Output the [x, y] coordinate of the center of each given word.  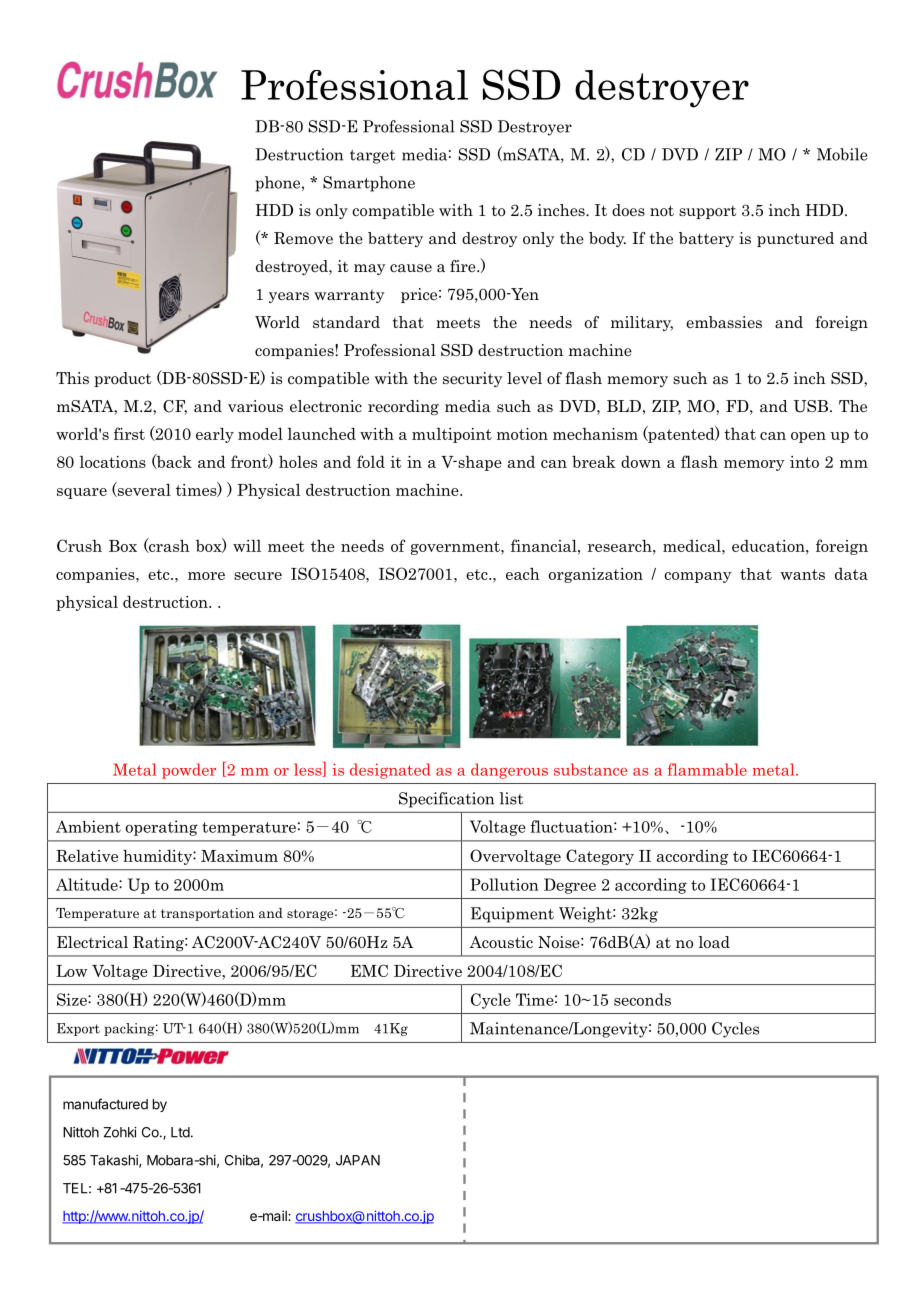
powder [189, 771]
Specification [446, 800]
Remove [303, 238]
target [372, 157]
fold [371, 461]
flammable [707, 769]
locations [113, 462]
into [804, 462]
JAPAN [358, 1160]
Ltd [180, 1132]
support [707, 212]
